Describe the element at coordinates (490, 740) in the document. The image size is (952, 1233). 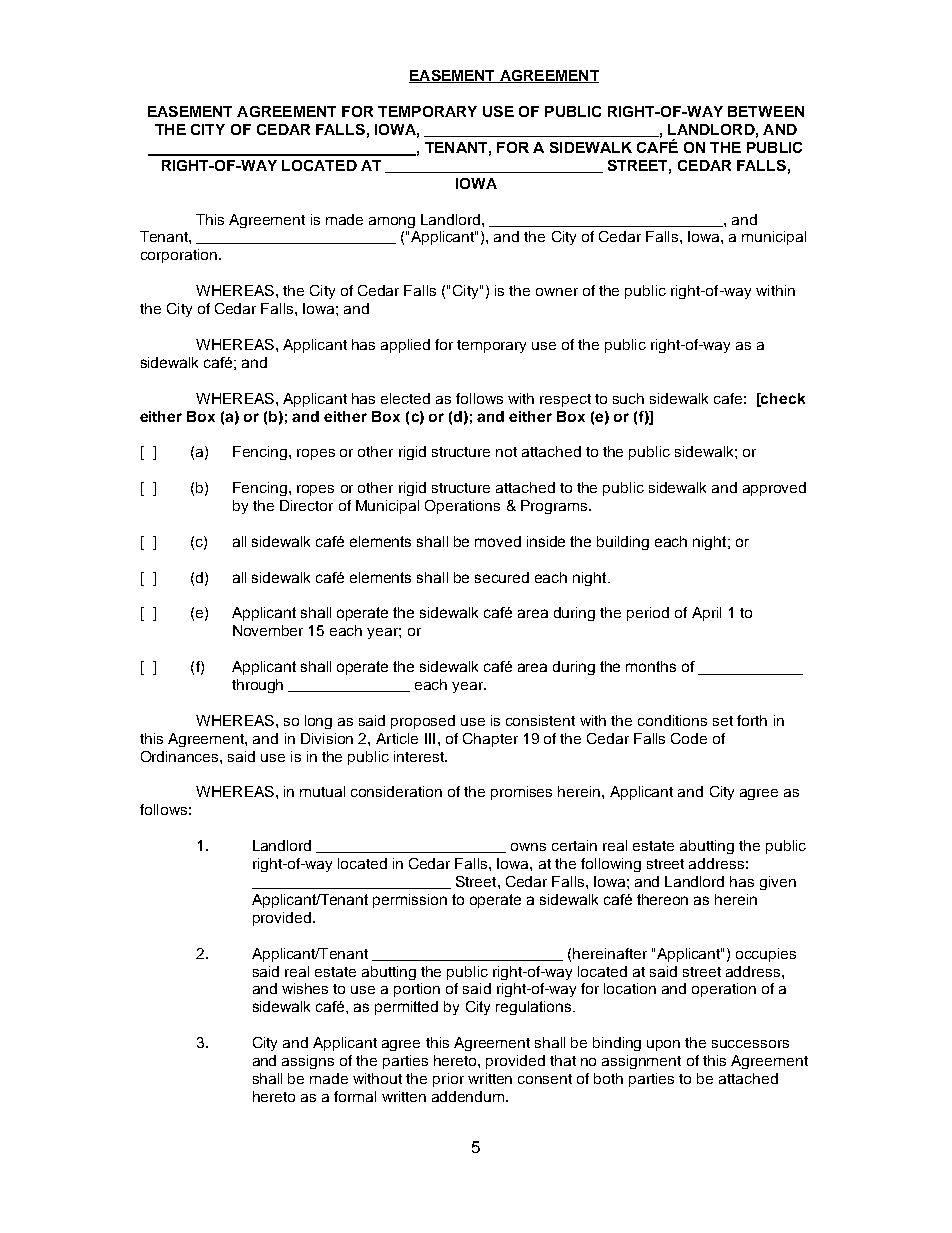
I see `Chapter` at that location.
